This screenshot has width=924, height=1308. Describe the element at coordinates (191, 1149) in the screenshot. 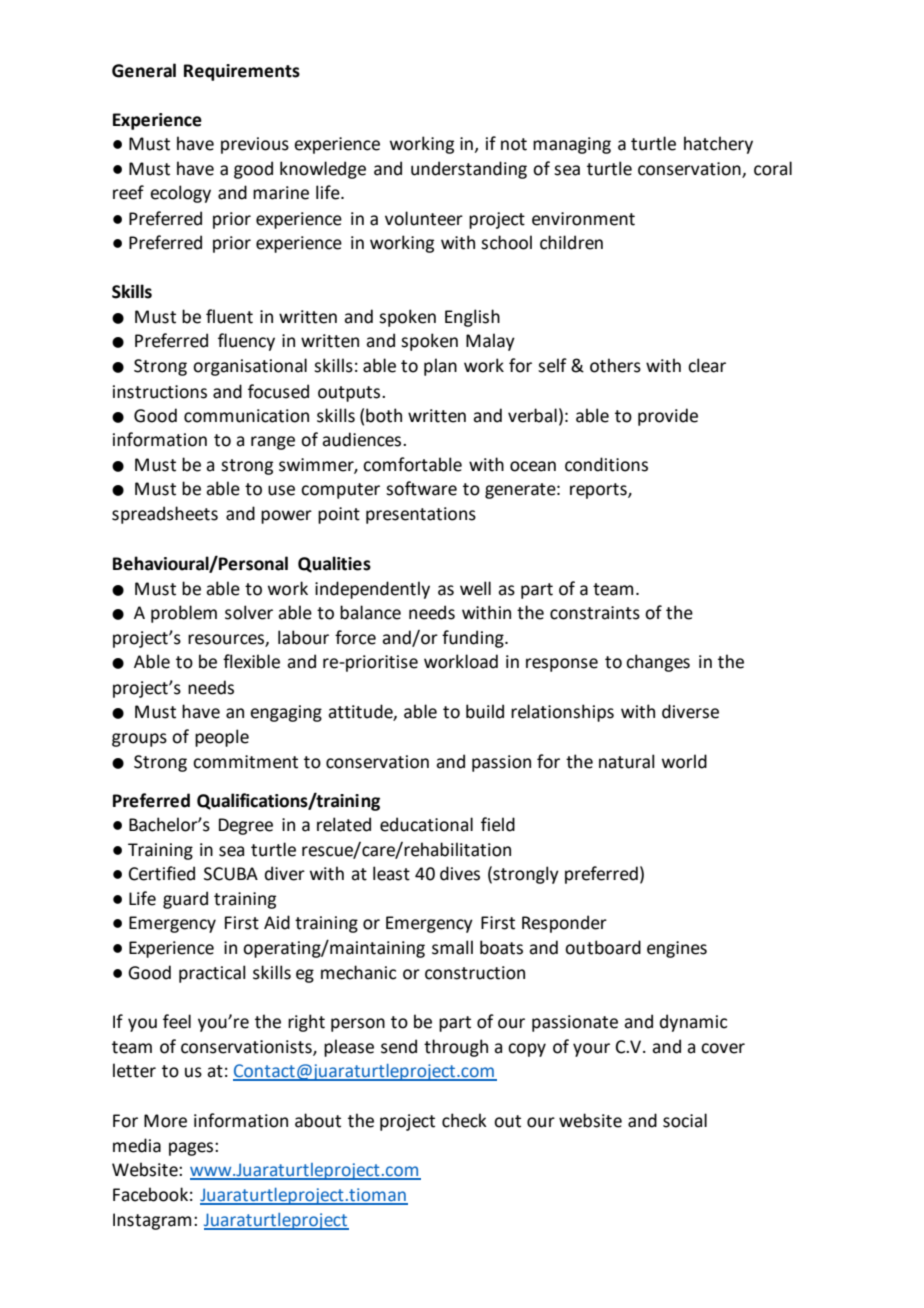

I see `pages` at that location.
